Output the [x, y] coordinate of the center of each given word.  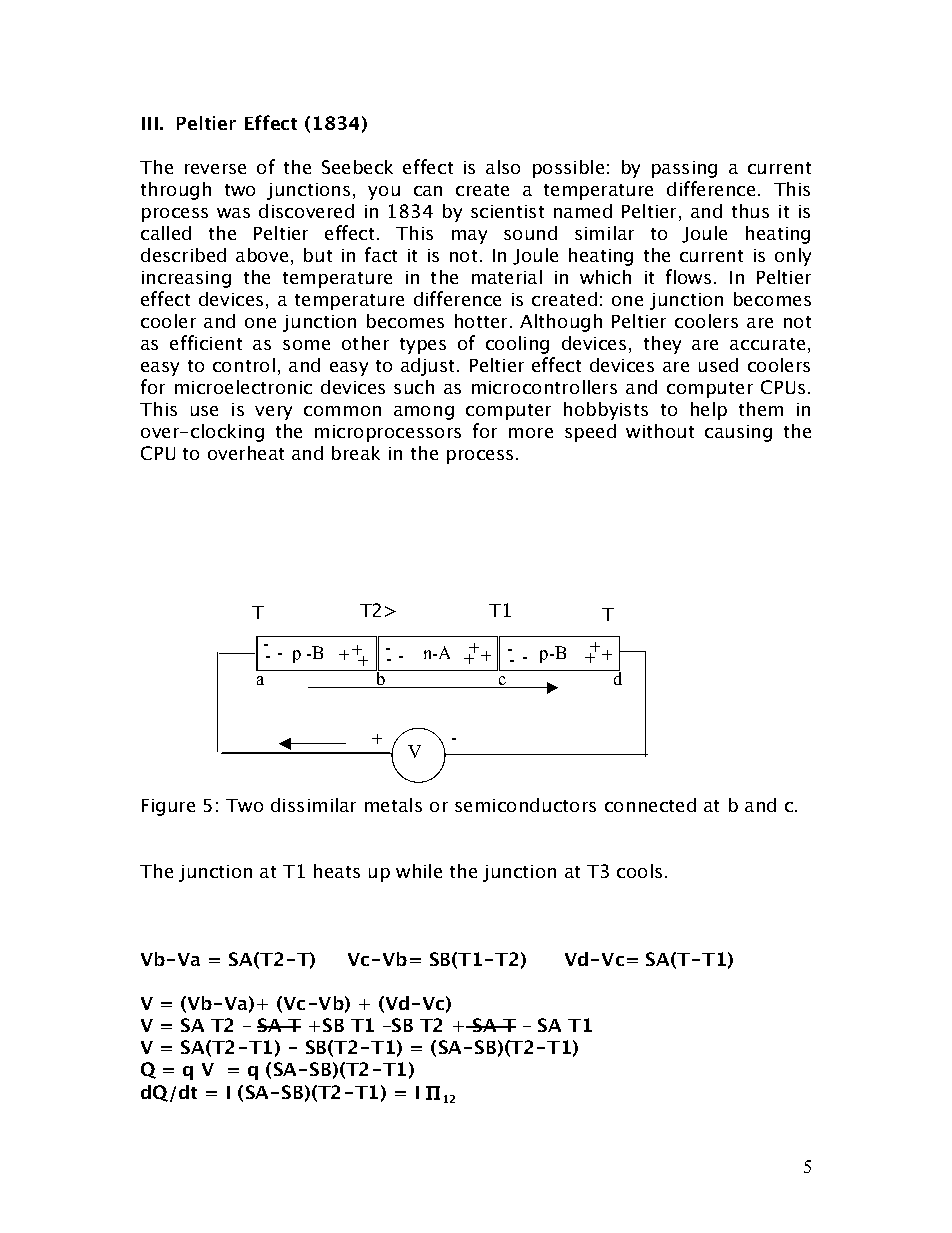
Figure [168, 807]
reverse [215, 169]
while [419, 871]
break [356, 453]
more [531, 433]
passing [684, 169]
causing [738, 433]
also [503, 167]
